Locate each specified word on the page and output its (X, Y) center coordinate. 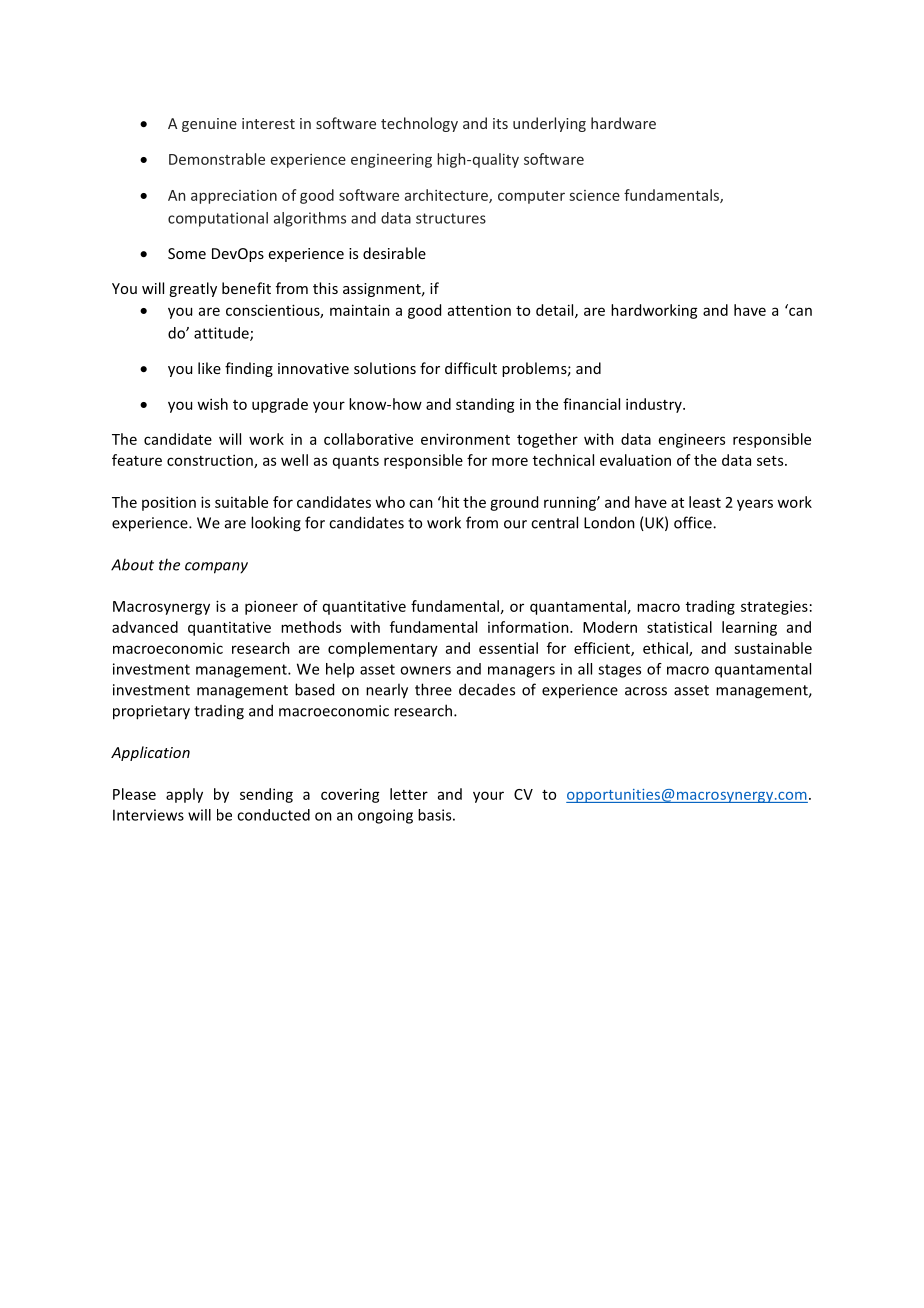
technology (419, 124)
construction (211, 461)
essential (508, 648)
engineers (692, 440)
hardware (623, 123)
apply (184, 795)
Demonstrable (217, 159)
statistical (679, 627)
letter (409, 794)
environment (465, 439)
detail (556, 311)
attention (479, 310)
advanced (145, 627)
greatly (193, 289)
